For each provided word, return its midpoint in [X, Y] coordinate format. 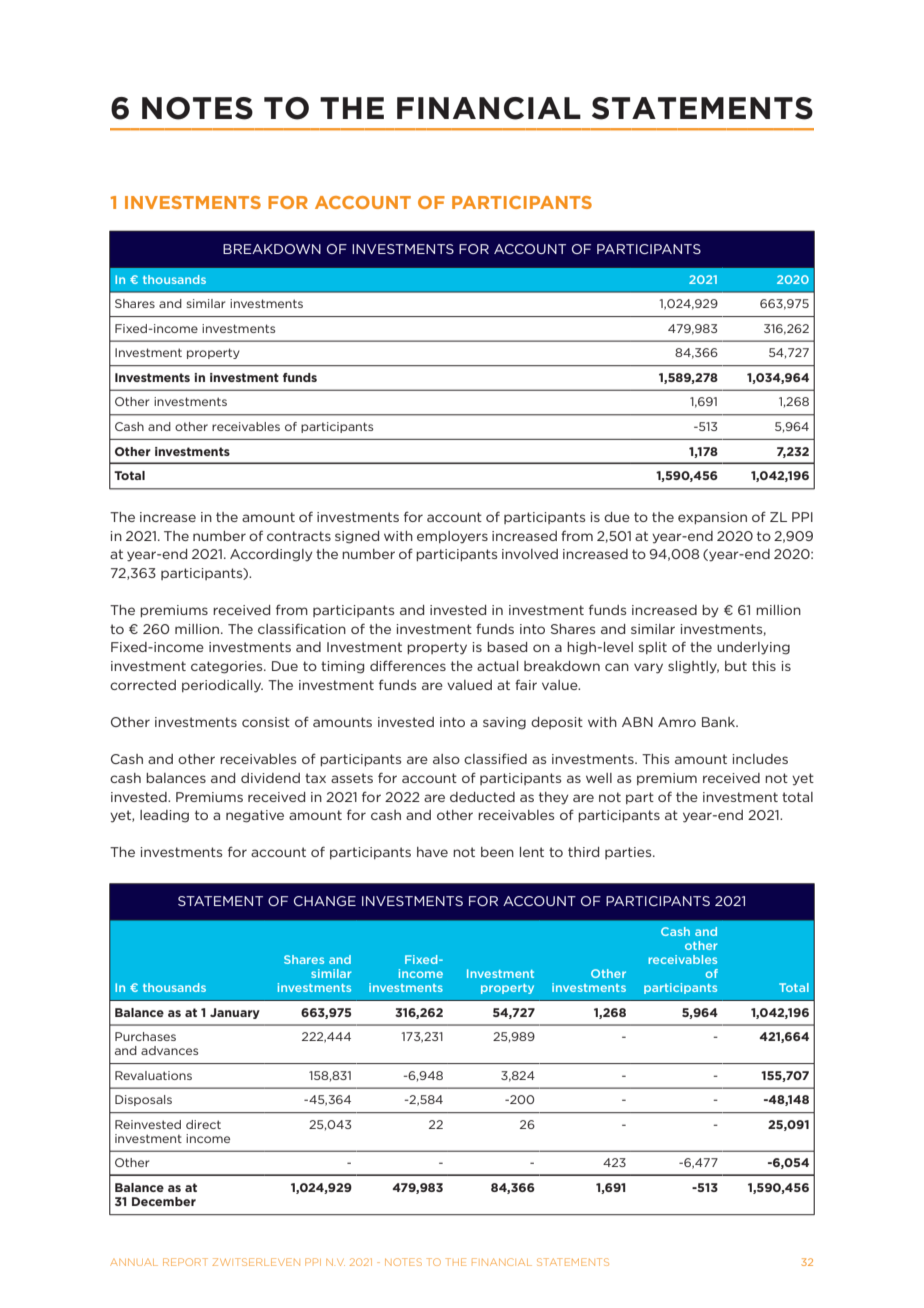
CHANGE [325, 901]
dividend [270, 778]
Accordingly [271, 555]
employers [452, 537]
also [446, 759]
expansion [712, 518]
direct [203, 1124]
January [235, 1013]
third [583, 852]
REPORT [185, 1262]
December [164, 1201]
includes [760, 759]
